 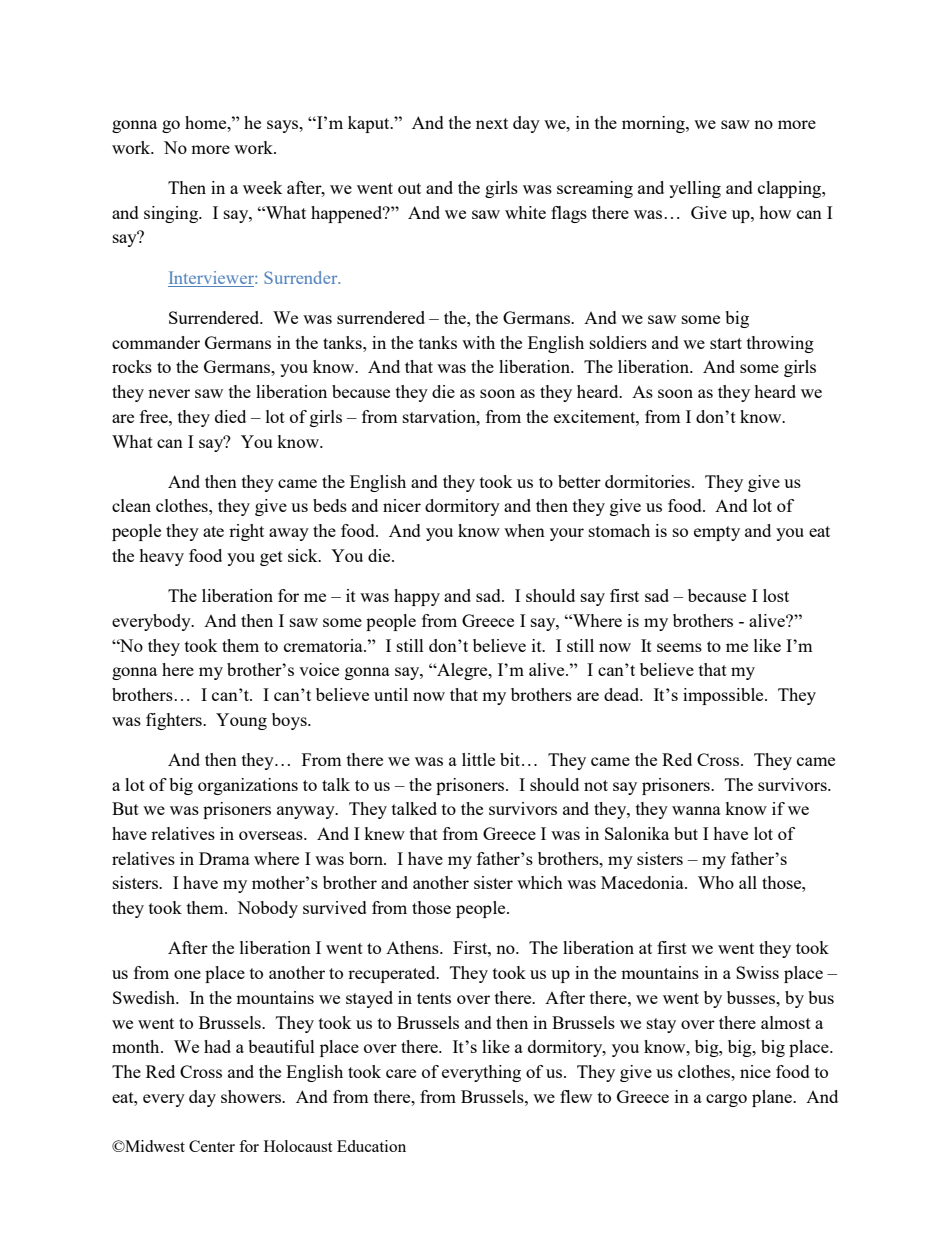 I want to click on Center, so click(x=212, y=1146).
